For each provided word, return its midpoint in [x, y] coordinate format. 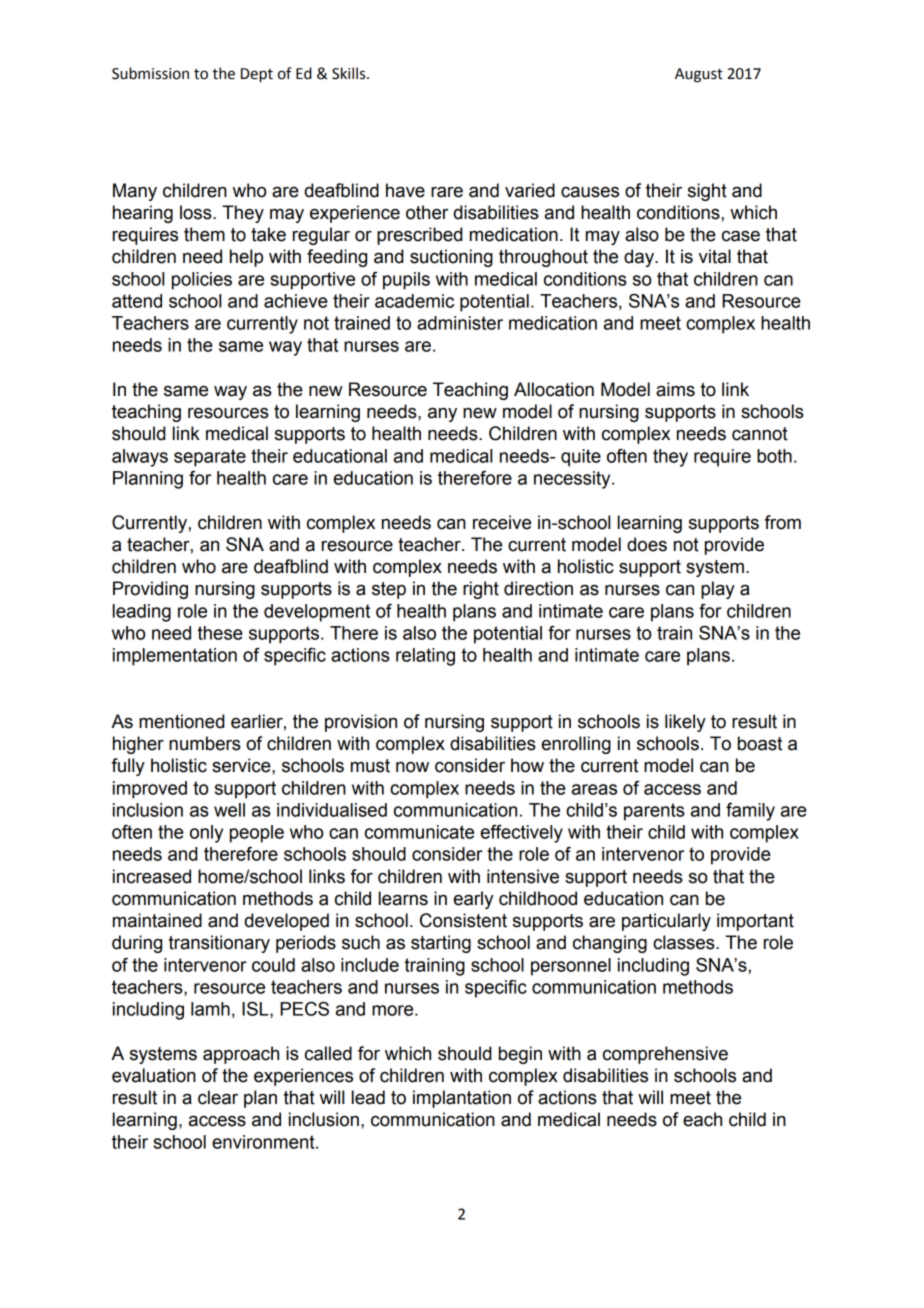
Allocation [554, 389]
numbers [205, 743]
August [699, 75]
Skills [350, 73]
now [412, 767]
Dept [257, 75]
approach [241, 1055]
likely [685, 723]
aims [675, 389]
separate [210, 458]
